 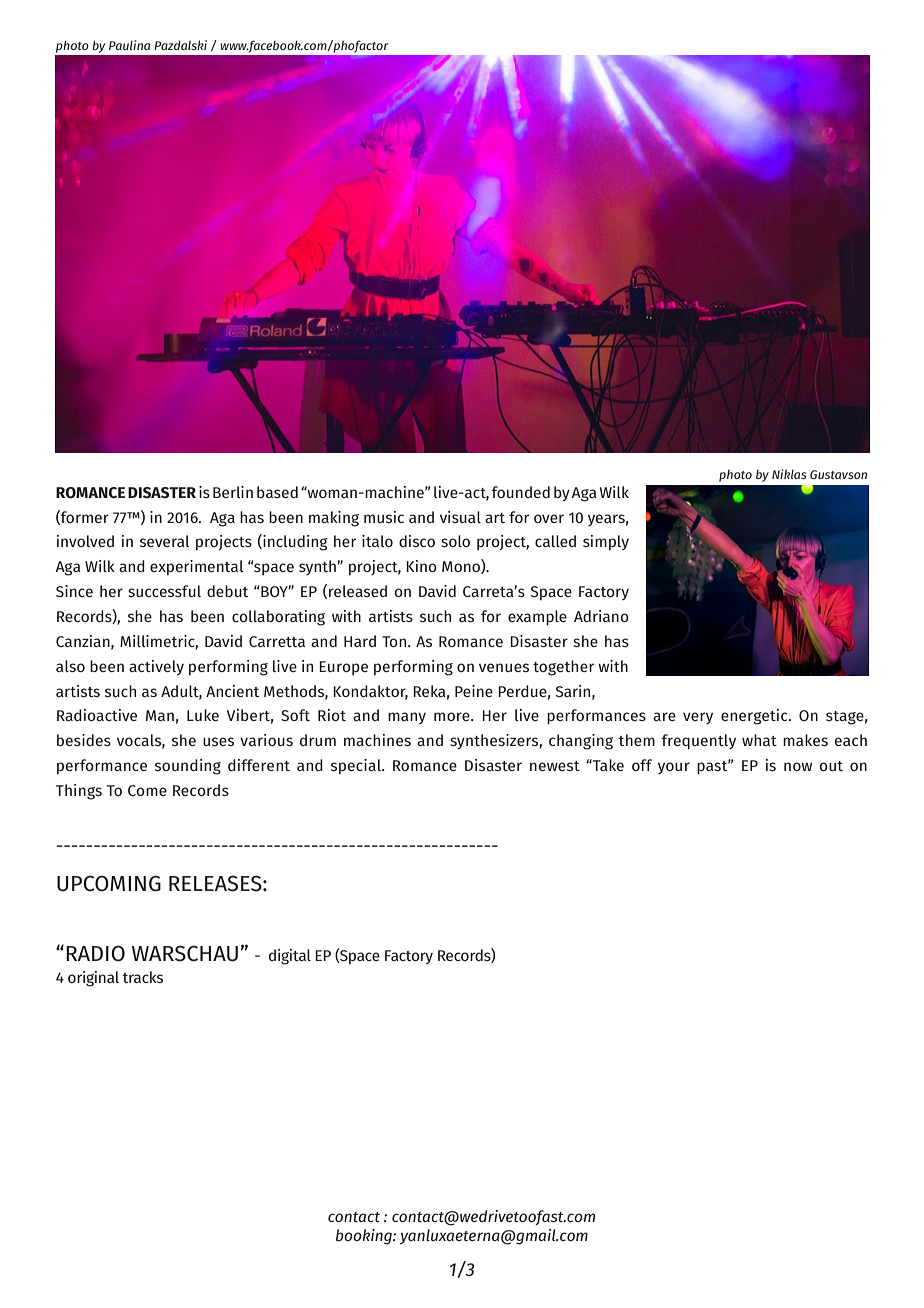 I want to click on founded, so click(x=520, y=492).
